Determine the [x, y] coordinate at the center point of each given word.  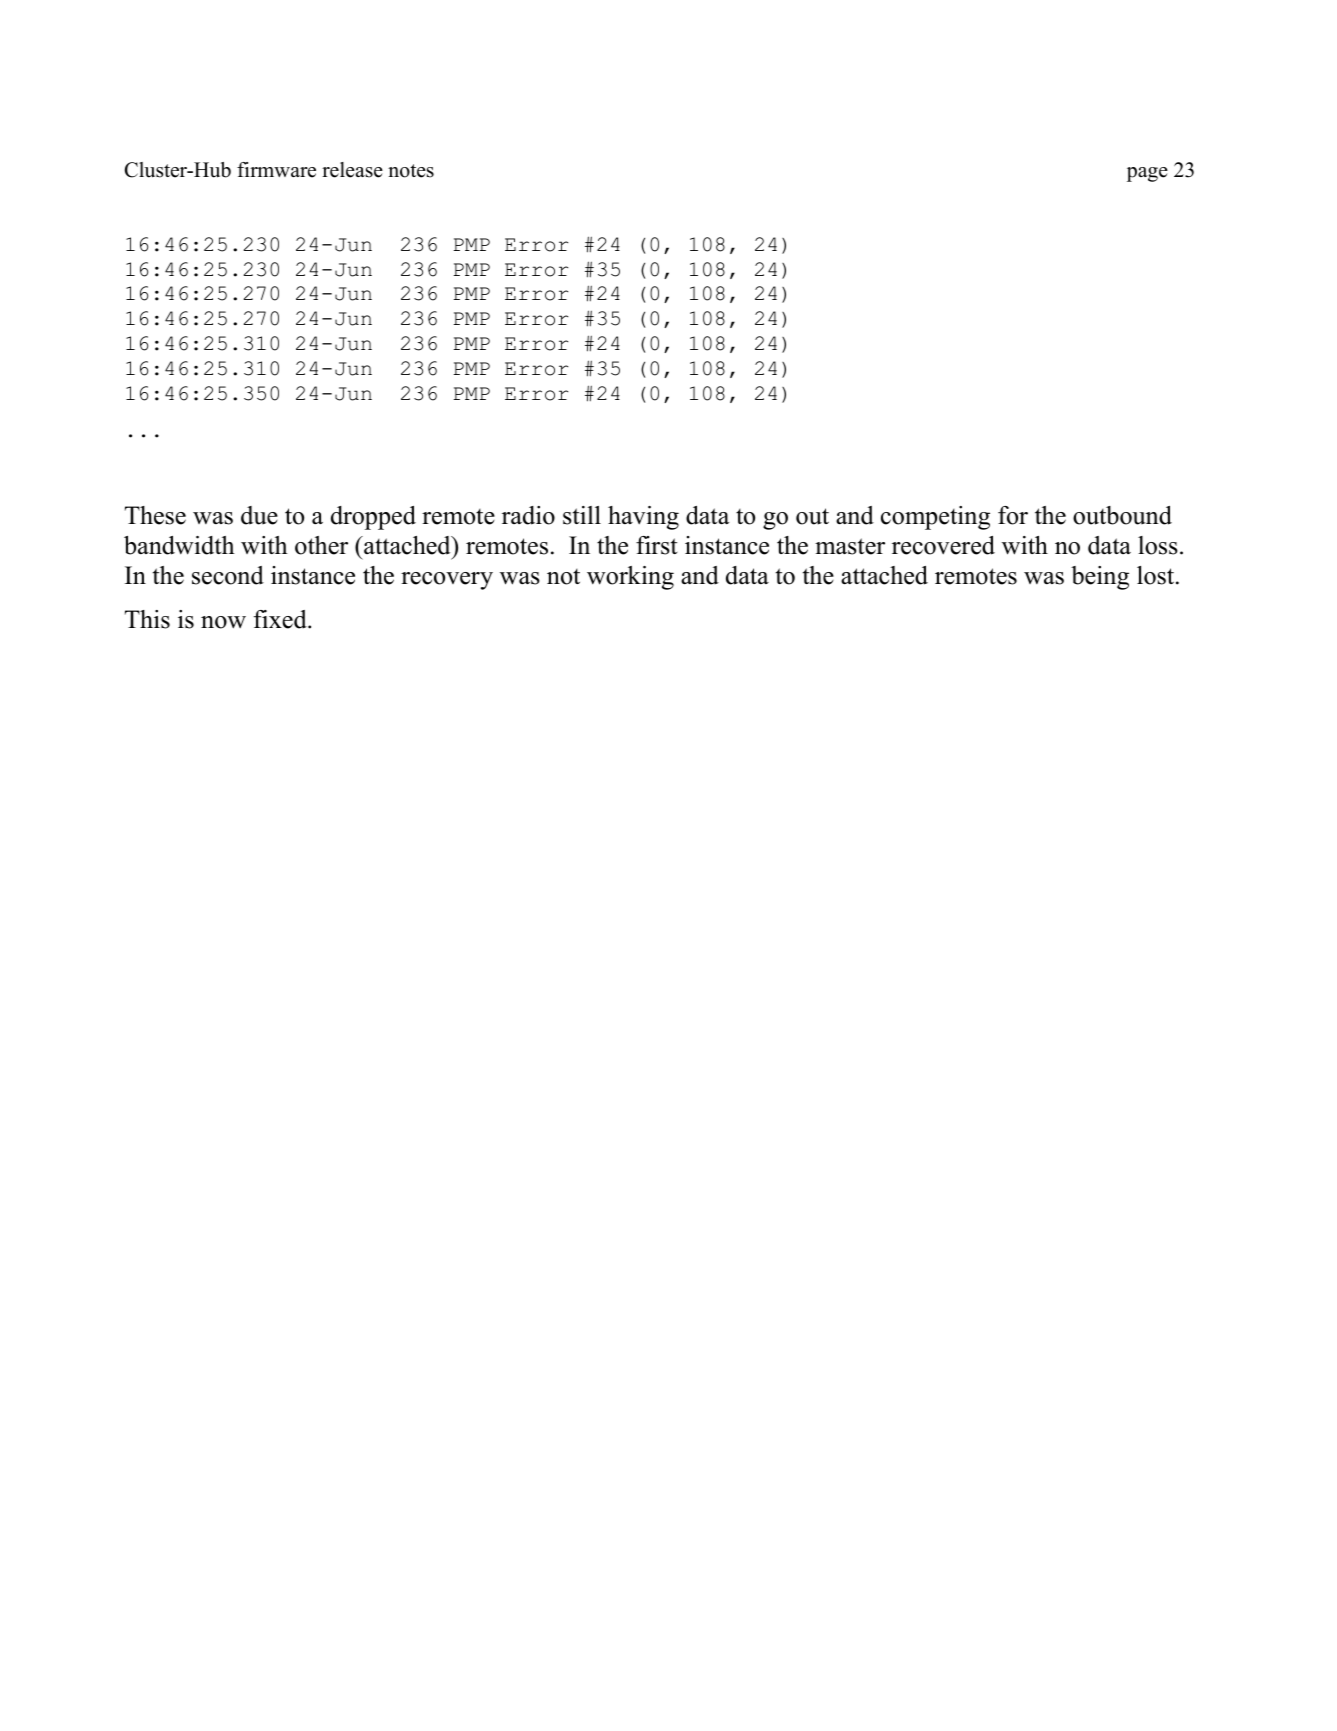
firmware [276, 170]
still [582, 515]
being [1100, 578]
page [1147, 174]
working [630, 578]
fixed [281, 619]
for [1013, 515]
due [259, 515]
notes [411, 171]
